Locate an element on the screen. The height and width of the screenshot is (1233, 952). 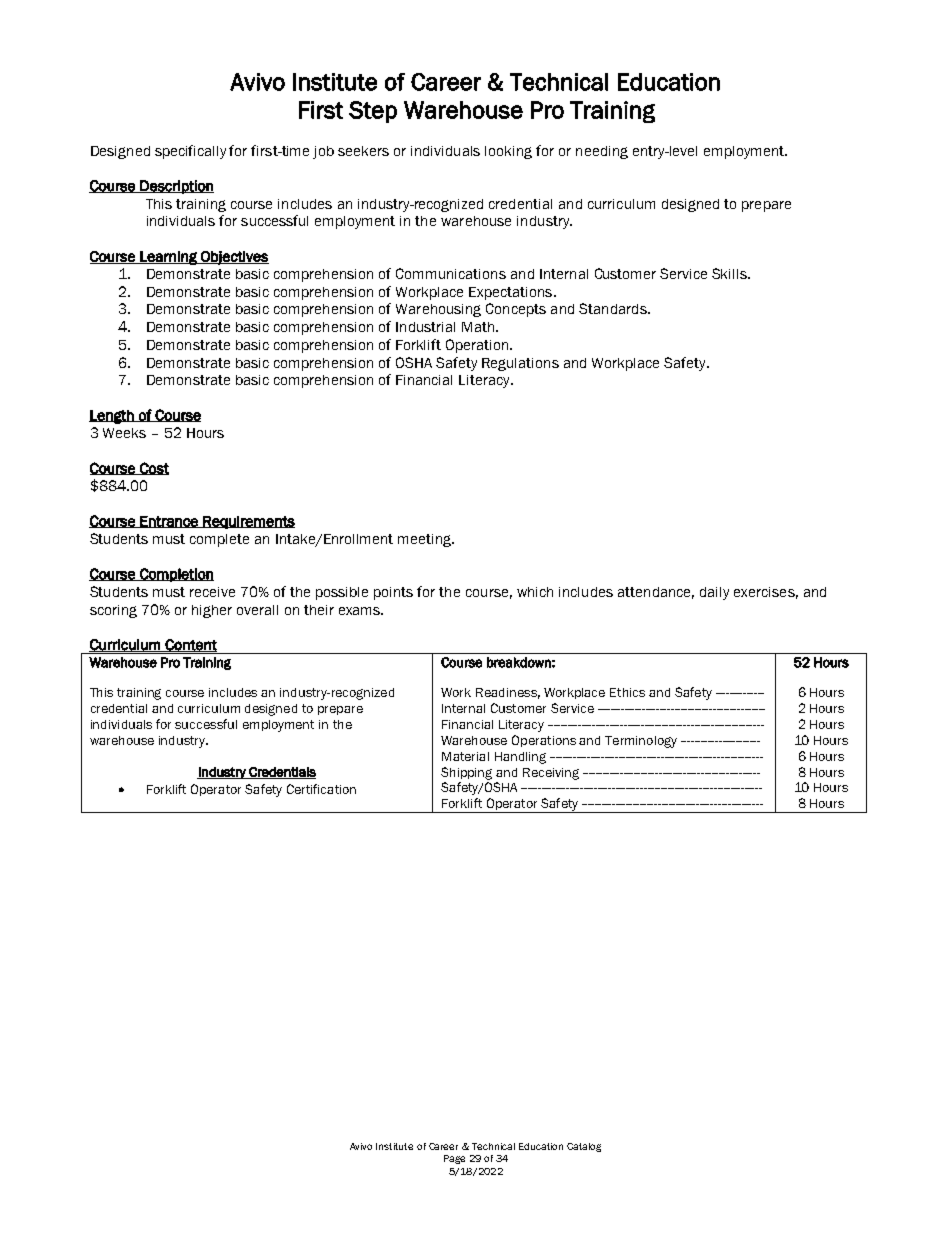
needing is located at coordinates (602, 152).
